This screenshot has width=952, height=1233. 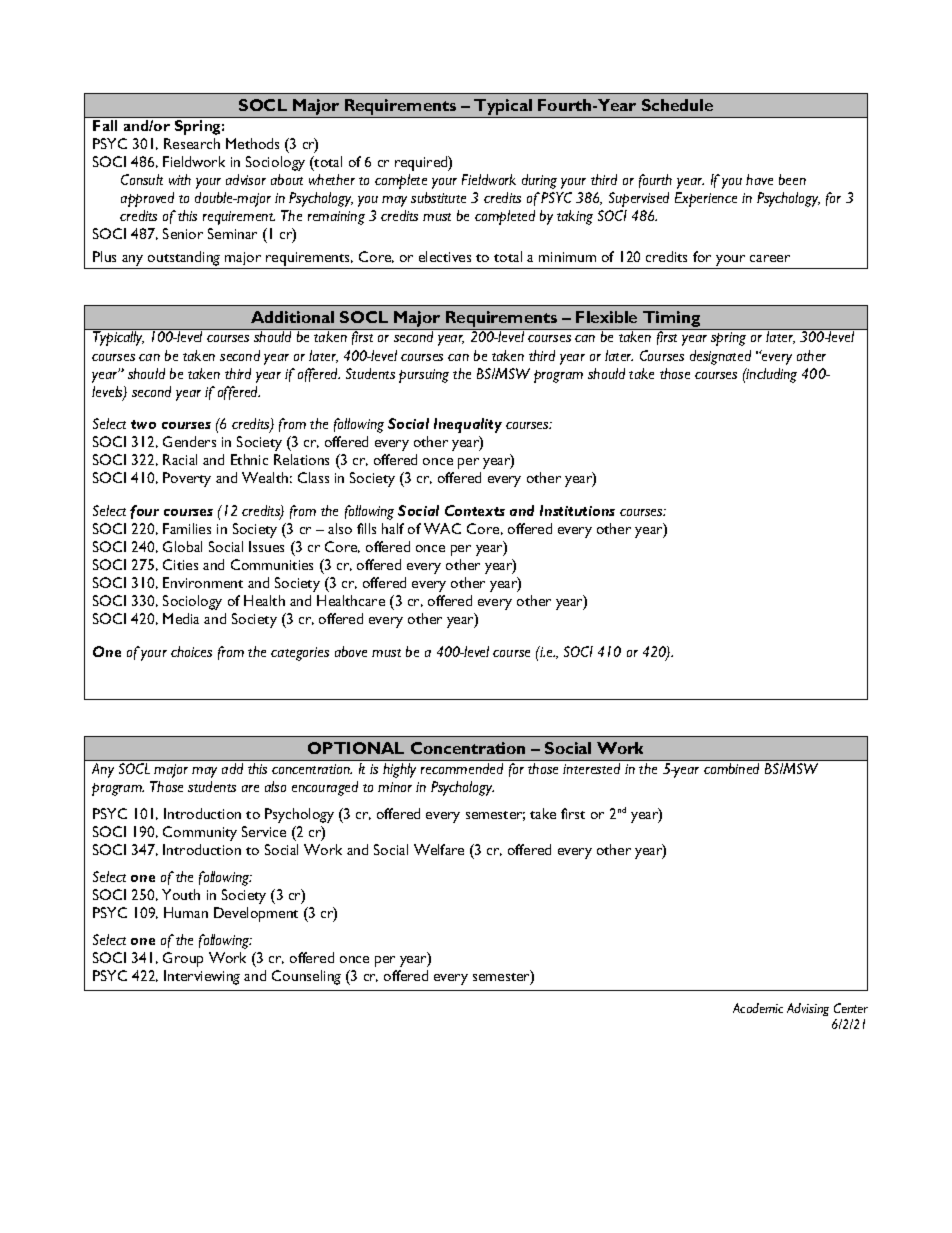 I want to click on choices, so click(x=191, y=651).
